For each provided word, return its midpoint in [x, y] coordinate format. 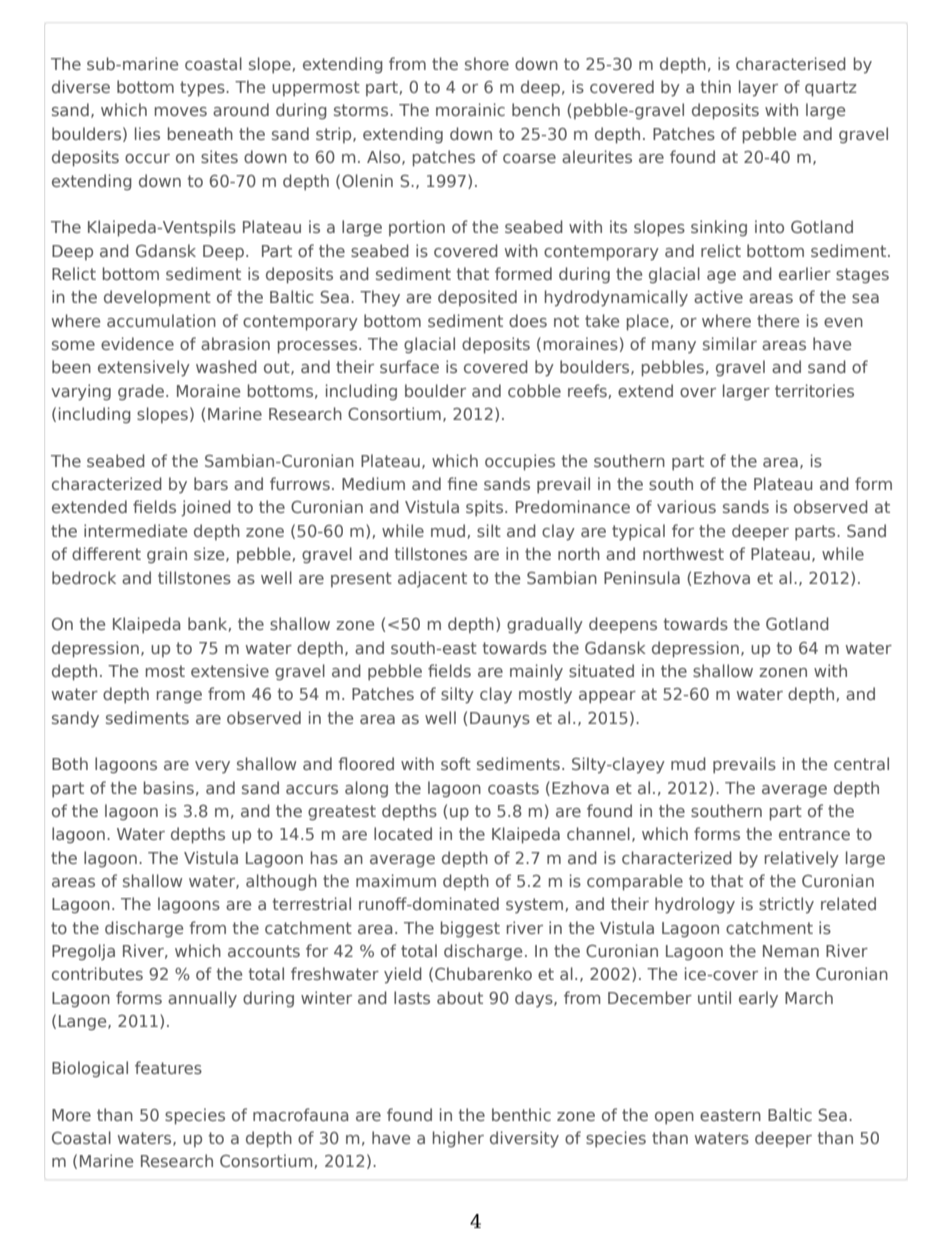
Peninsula [642, 577]
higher [458, 1139]
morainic [470, 109]
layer [758, 88]
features [168, 1067]
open [674, 1118]
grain [167, 555]
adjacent [432, 579]
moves [181, 111]
